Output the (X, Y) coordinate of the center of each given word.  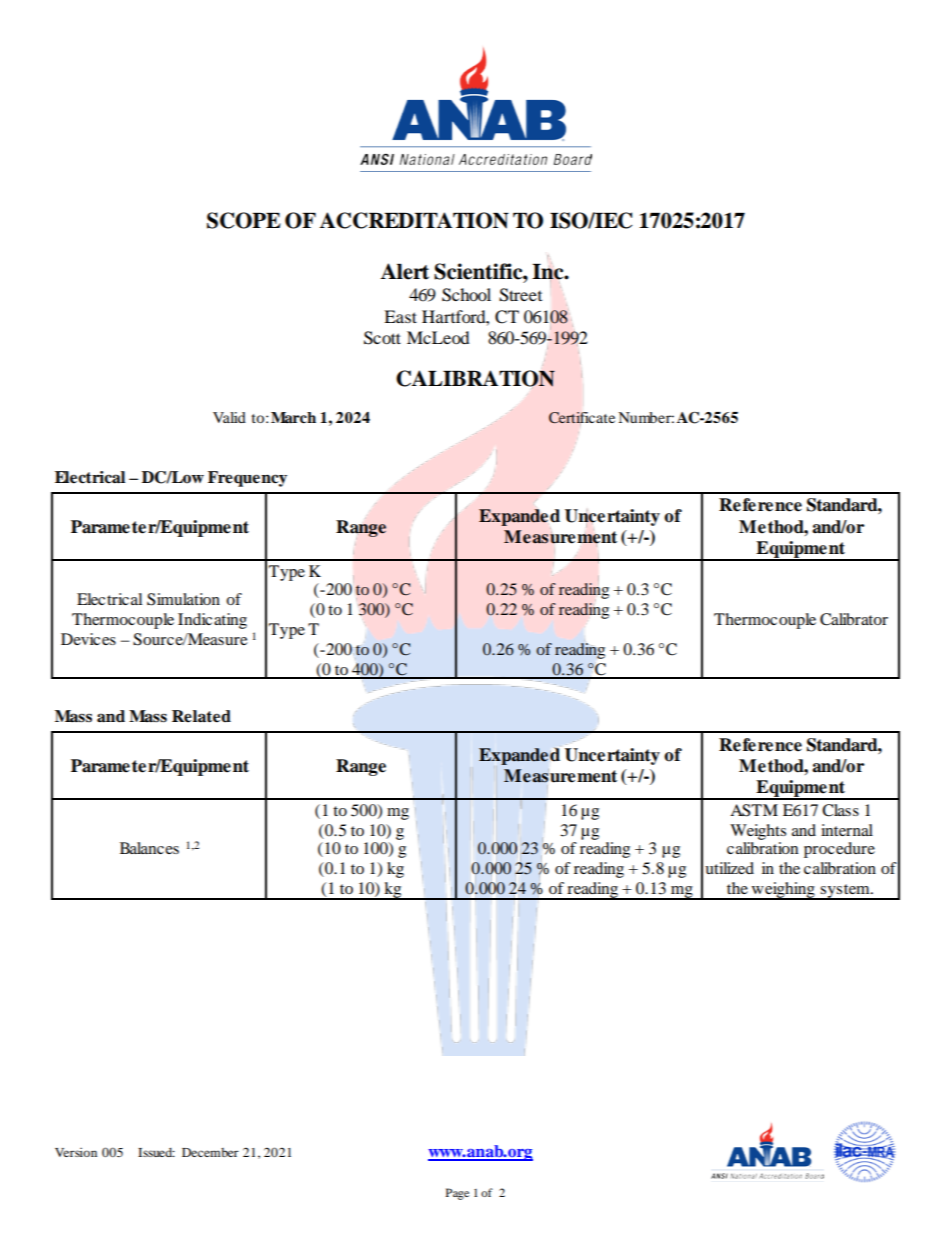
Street (520, 295)
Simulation (183, 599)
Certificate (582, 419)
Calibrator (854, 619)
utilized (729, 868)
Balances (149, 848)
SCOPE (244, 220)
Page (457, 1194)
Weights (758, 832)
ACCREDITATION (414, 220)
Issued (156, 1152)
